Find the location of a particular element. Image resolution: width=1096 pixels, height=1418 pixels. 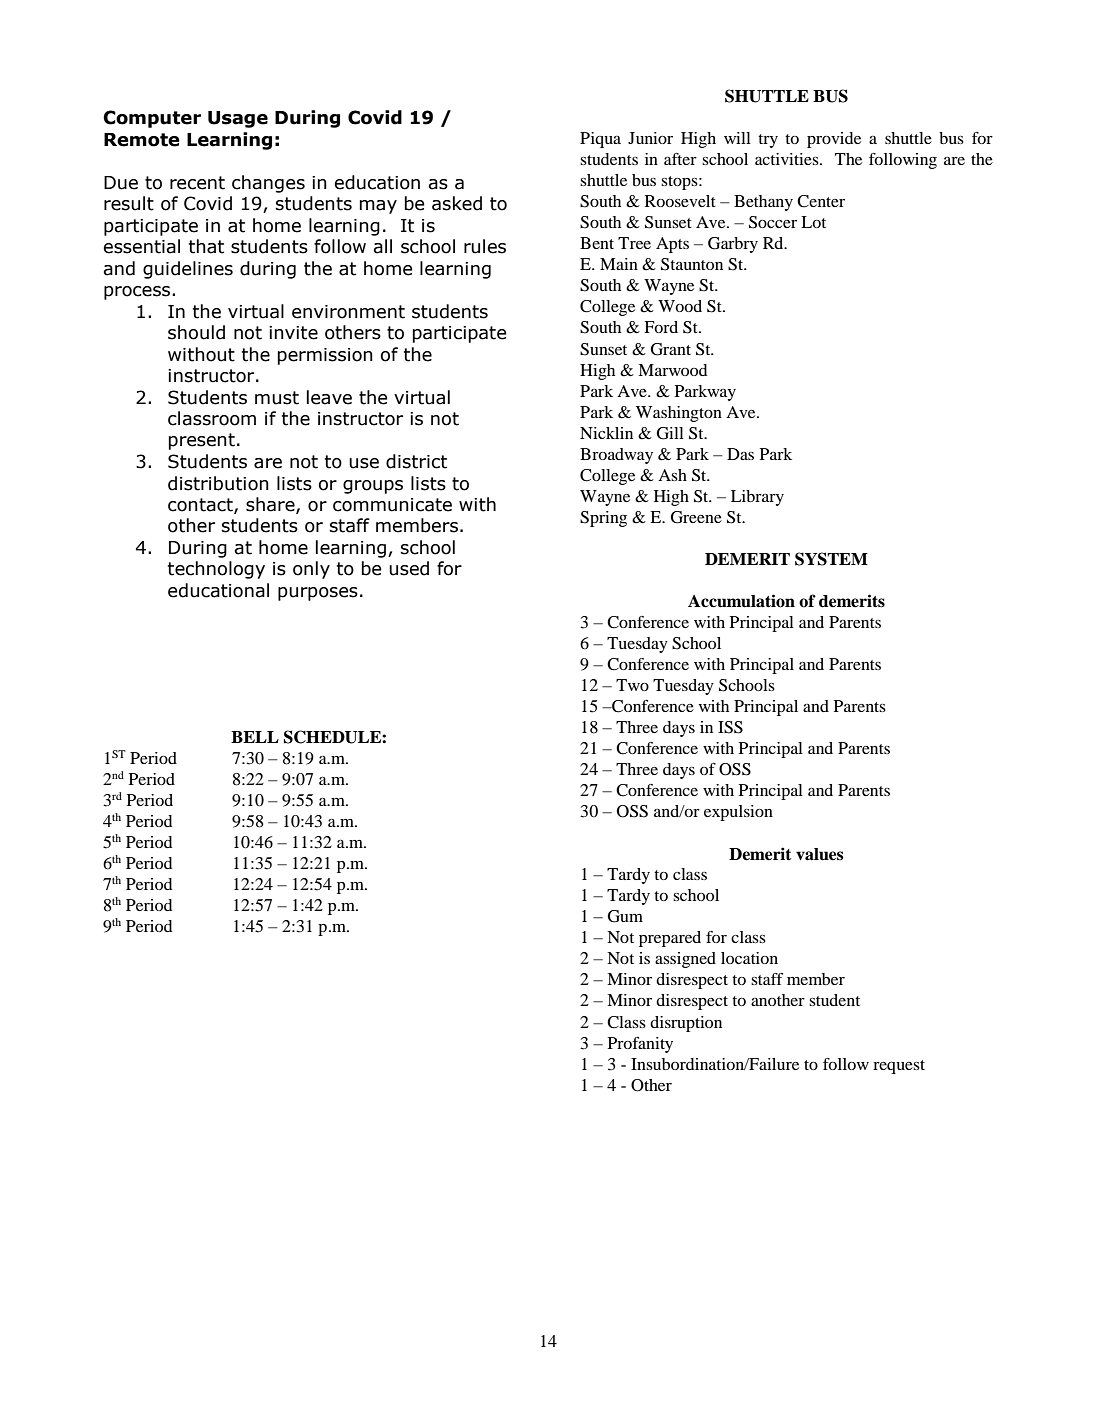

district is located at coordinates (416, 461).
